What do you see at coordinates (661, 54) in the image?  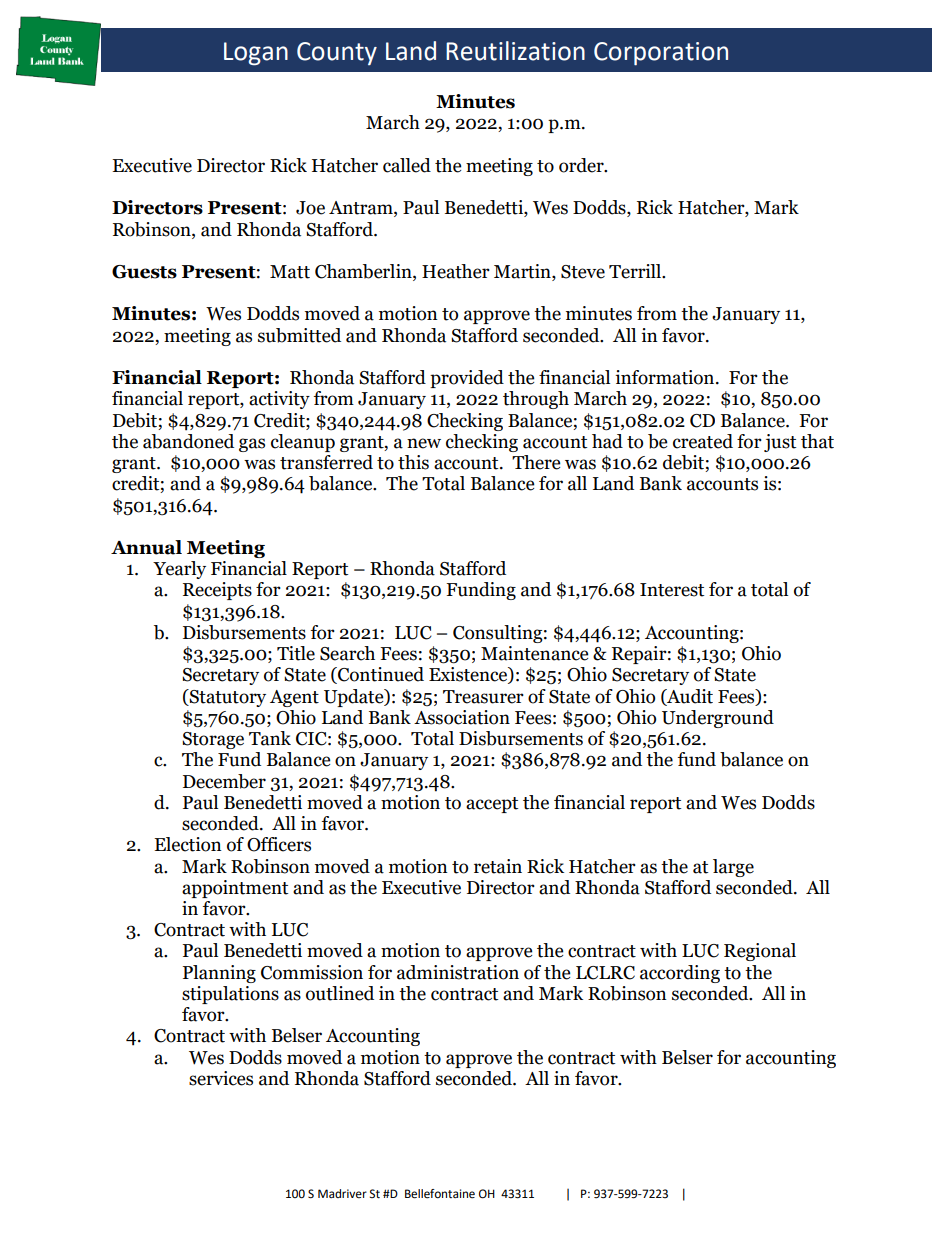 I see `Corporation` at bounding box center [661, 54].
